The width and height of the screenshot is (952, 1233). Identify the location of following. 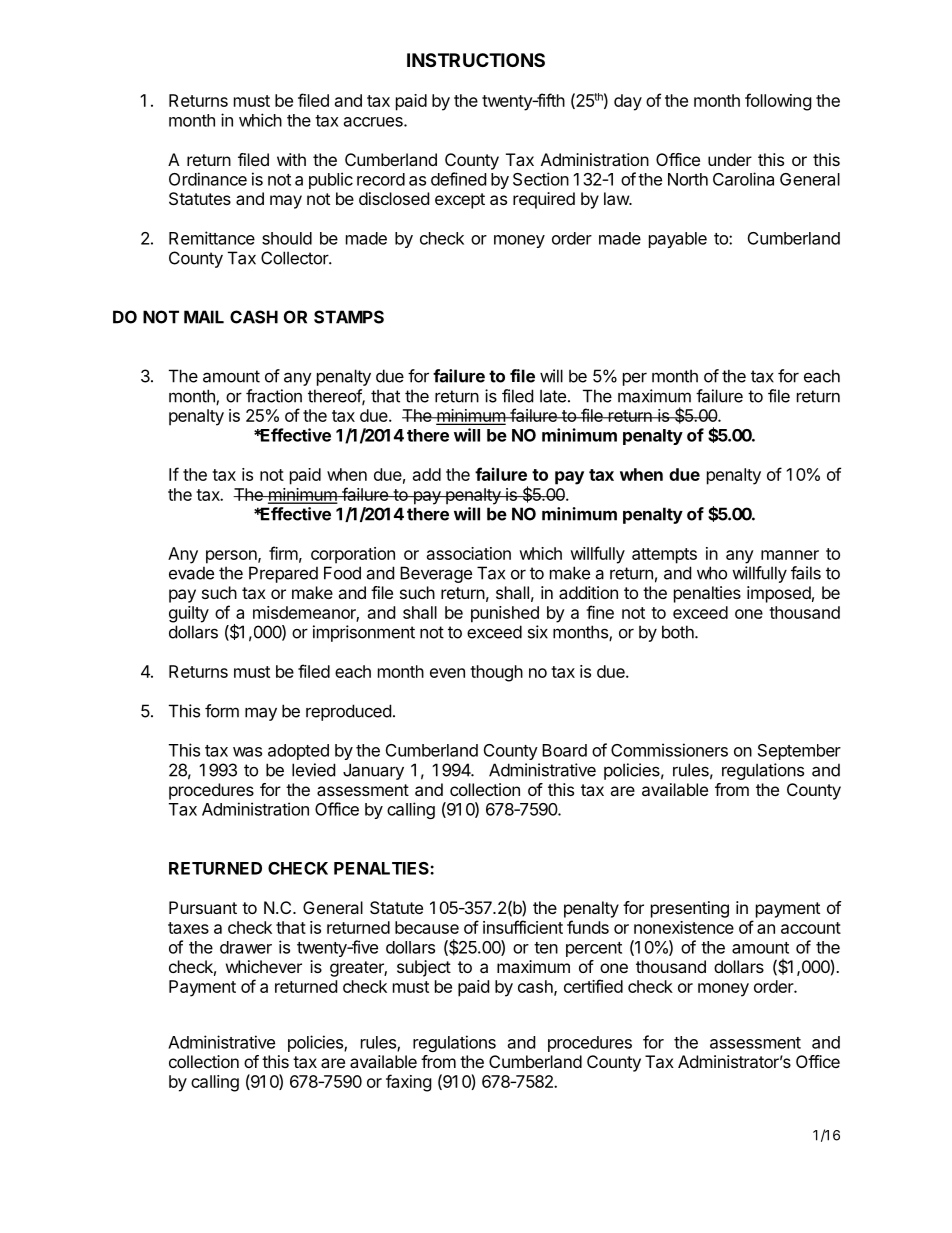
(778, 102).
